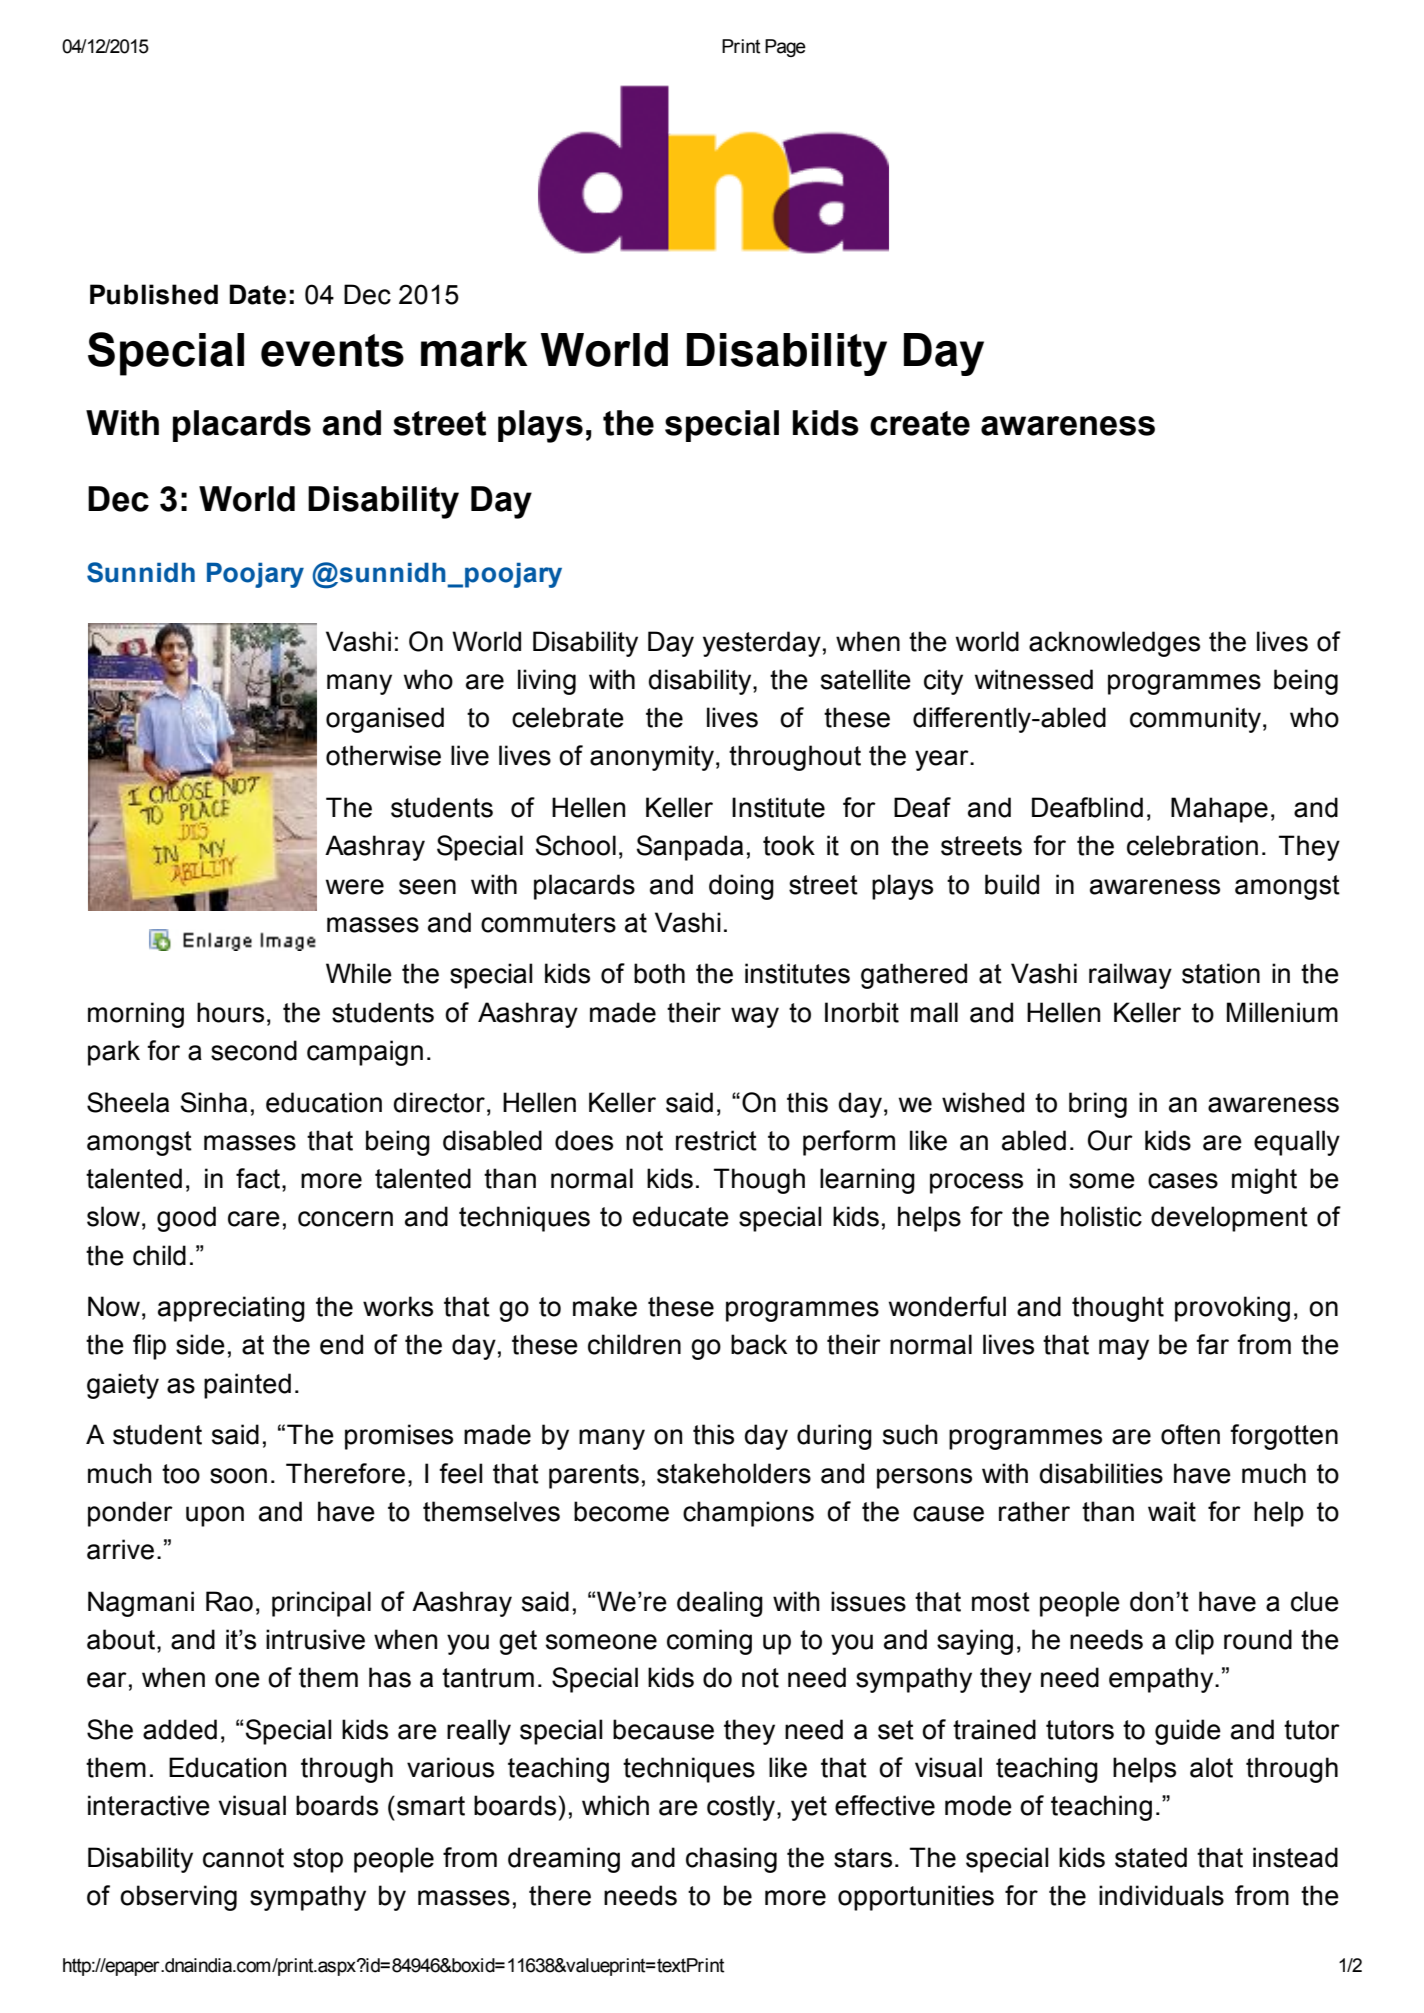 Image resolution: width=1424 pixels, height=2013 pixels. What do you see at coordinates (243, 1858) in the document?
I see `cannot` at bounding box center [243, 1858].
